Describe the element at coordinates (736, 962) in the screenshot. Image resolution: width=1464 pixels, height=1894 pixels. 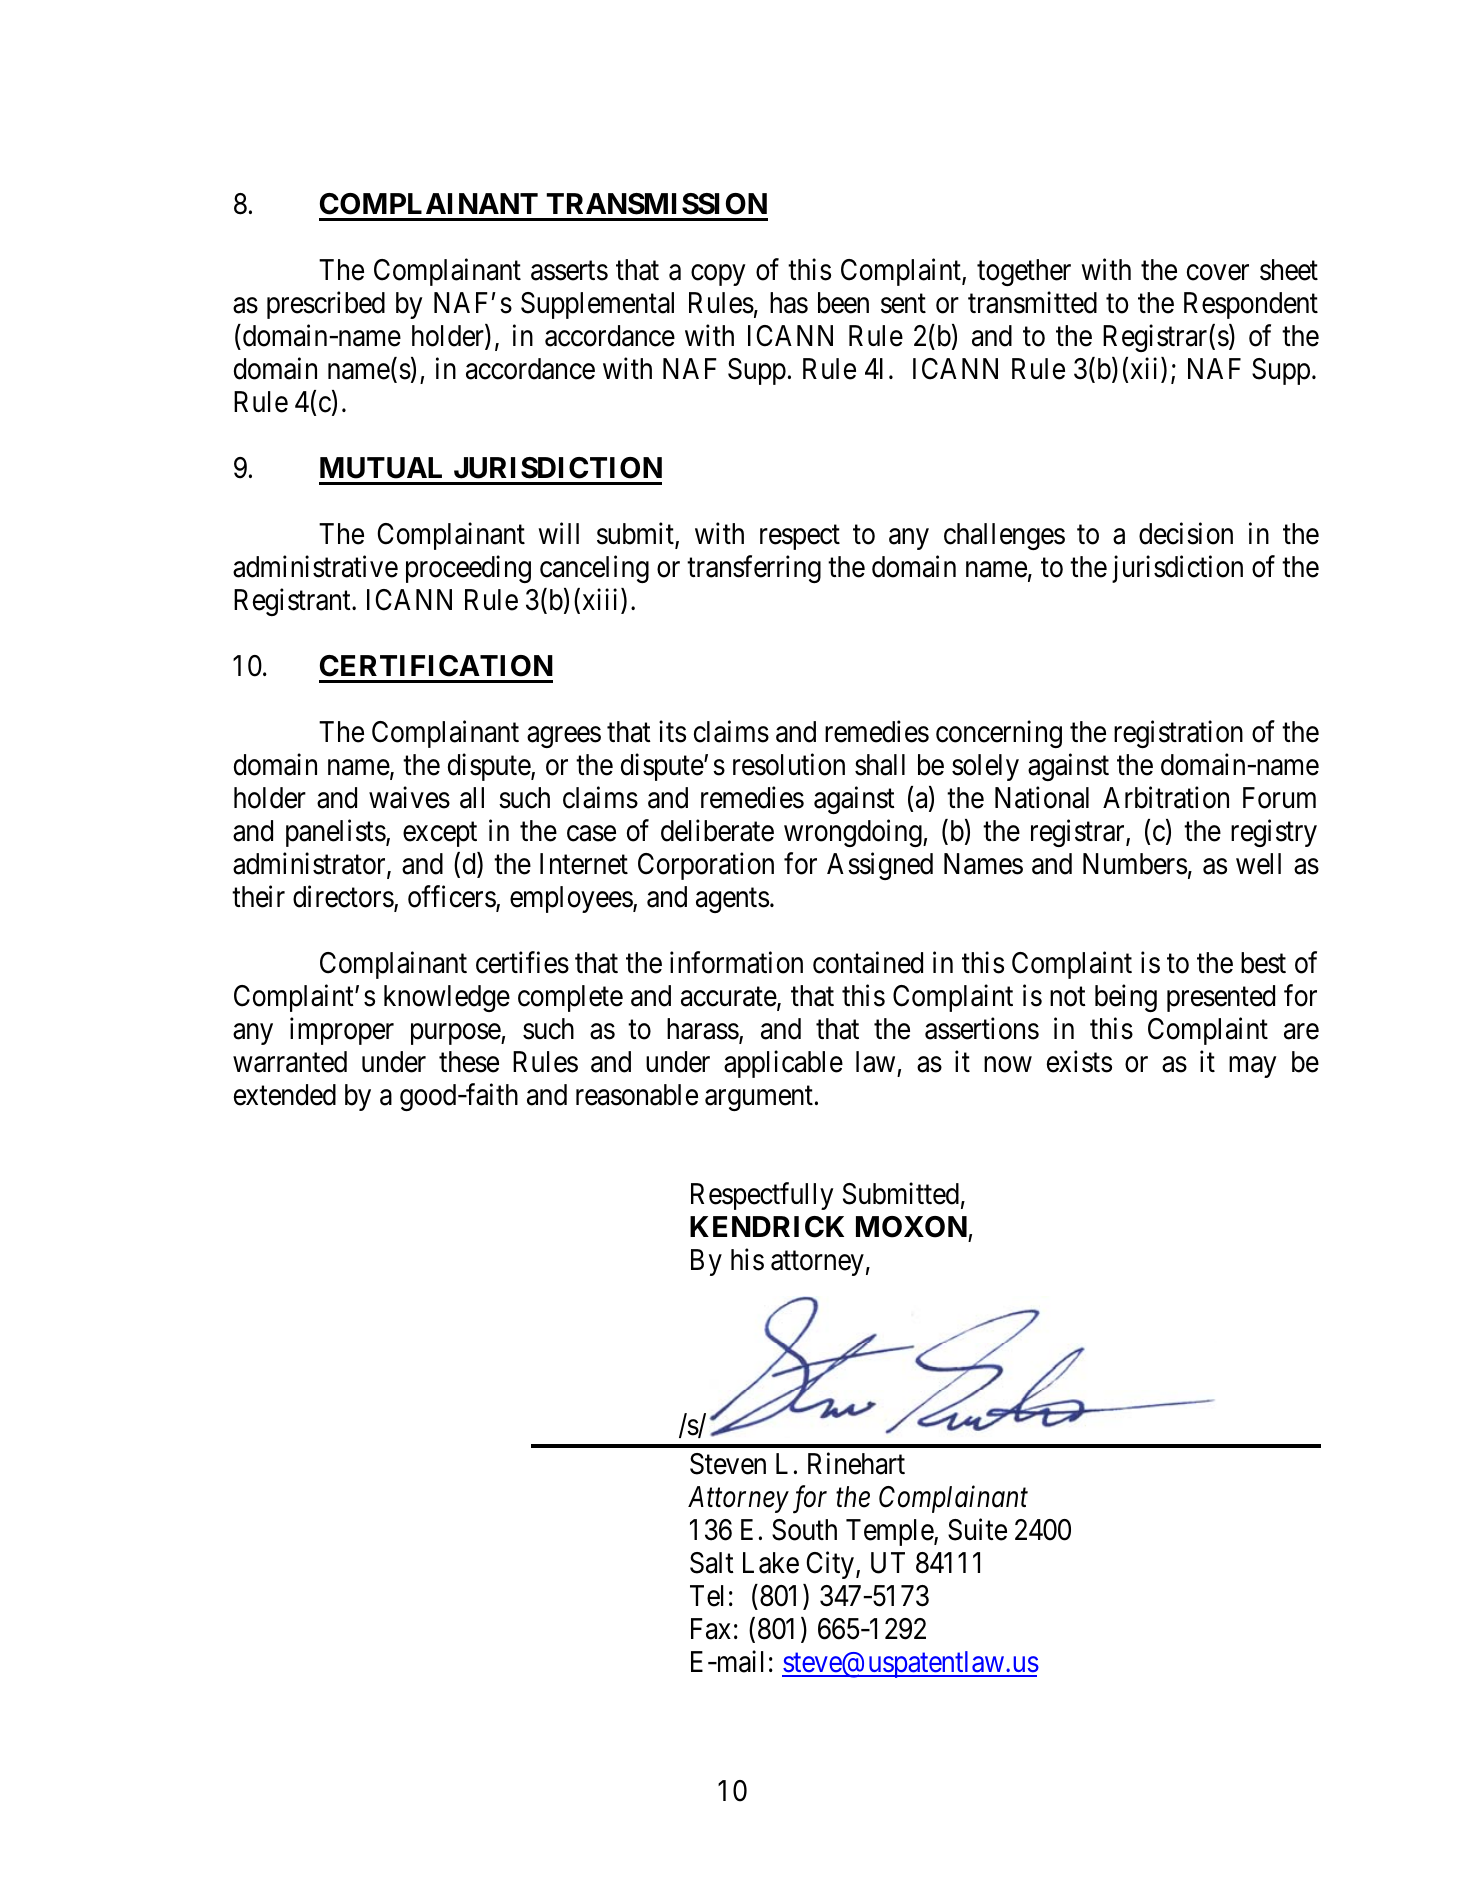
I see `information` at that location.
